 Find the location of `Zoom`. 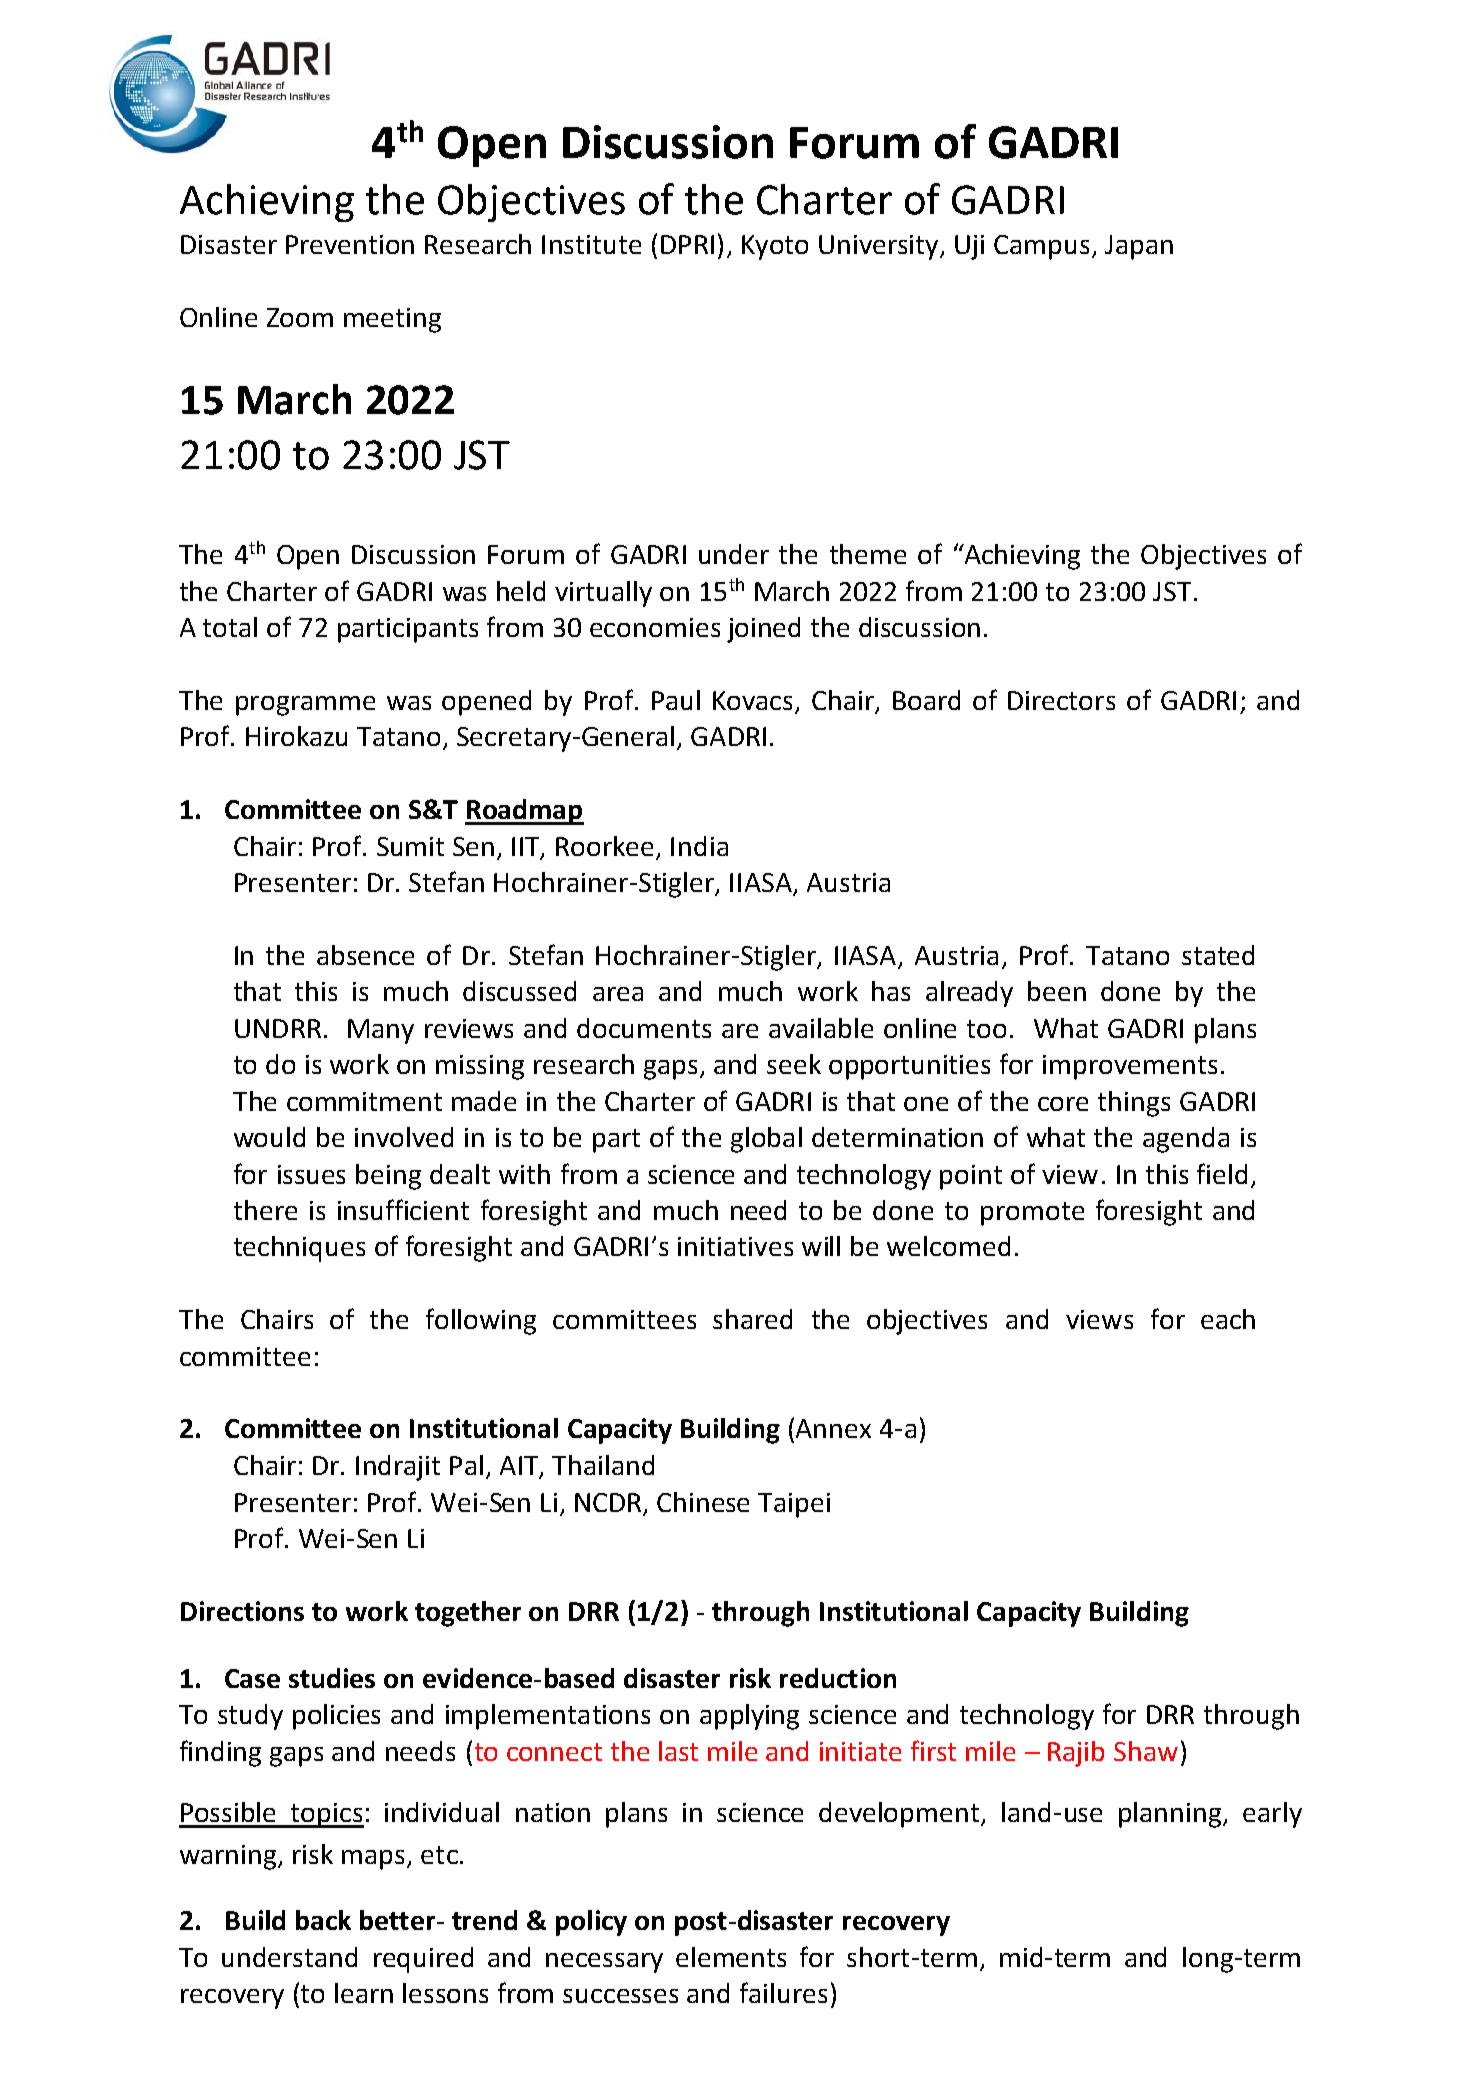

Zoom is located at coordinates (300, 317).
